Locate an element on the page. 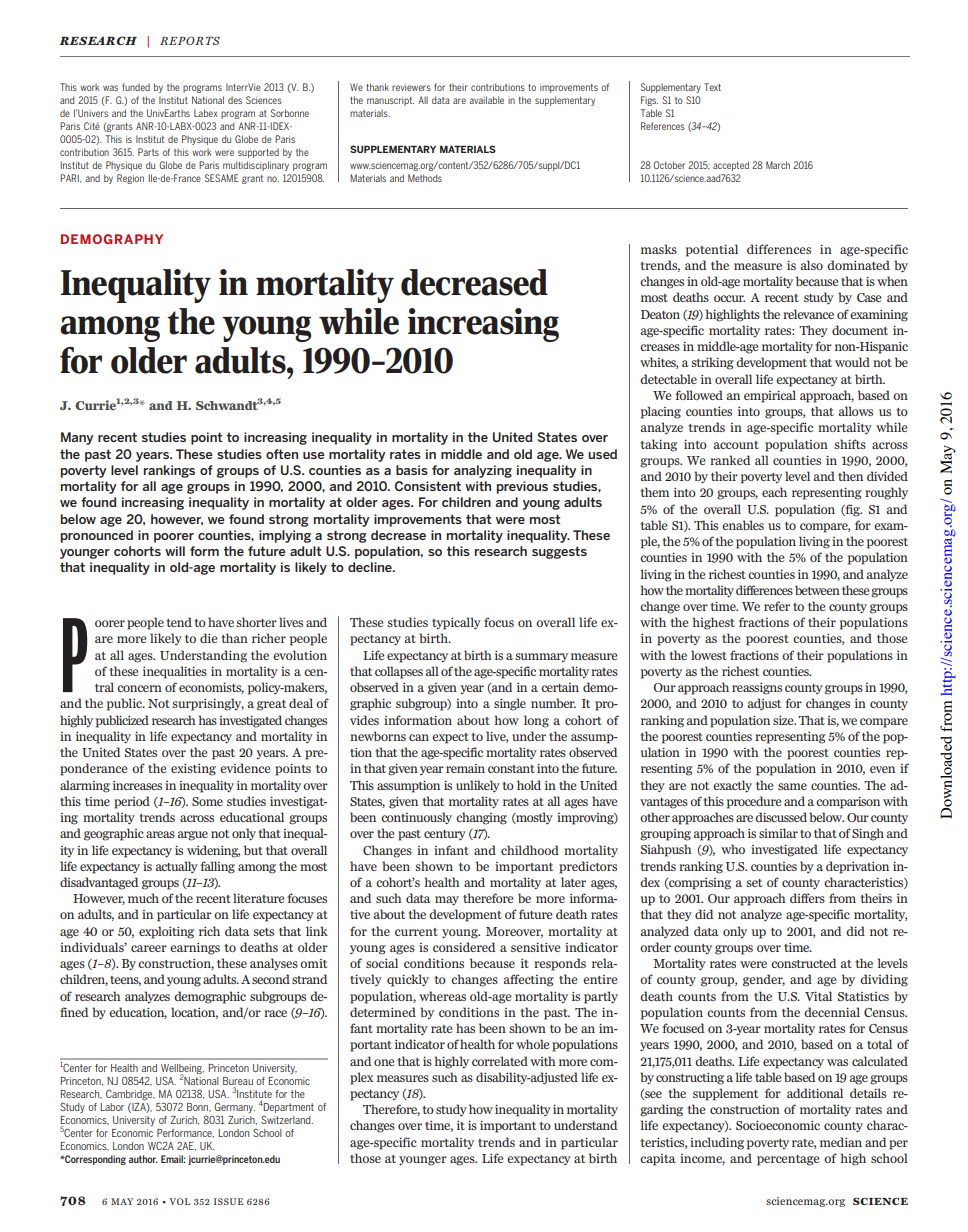 The image size is (968, 1232). size is located at coordinates (784, 720).
